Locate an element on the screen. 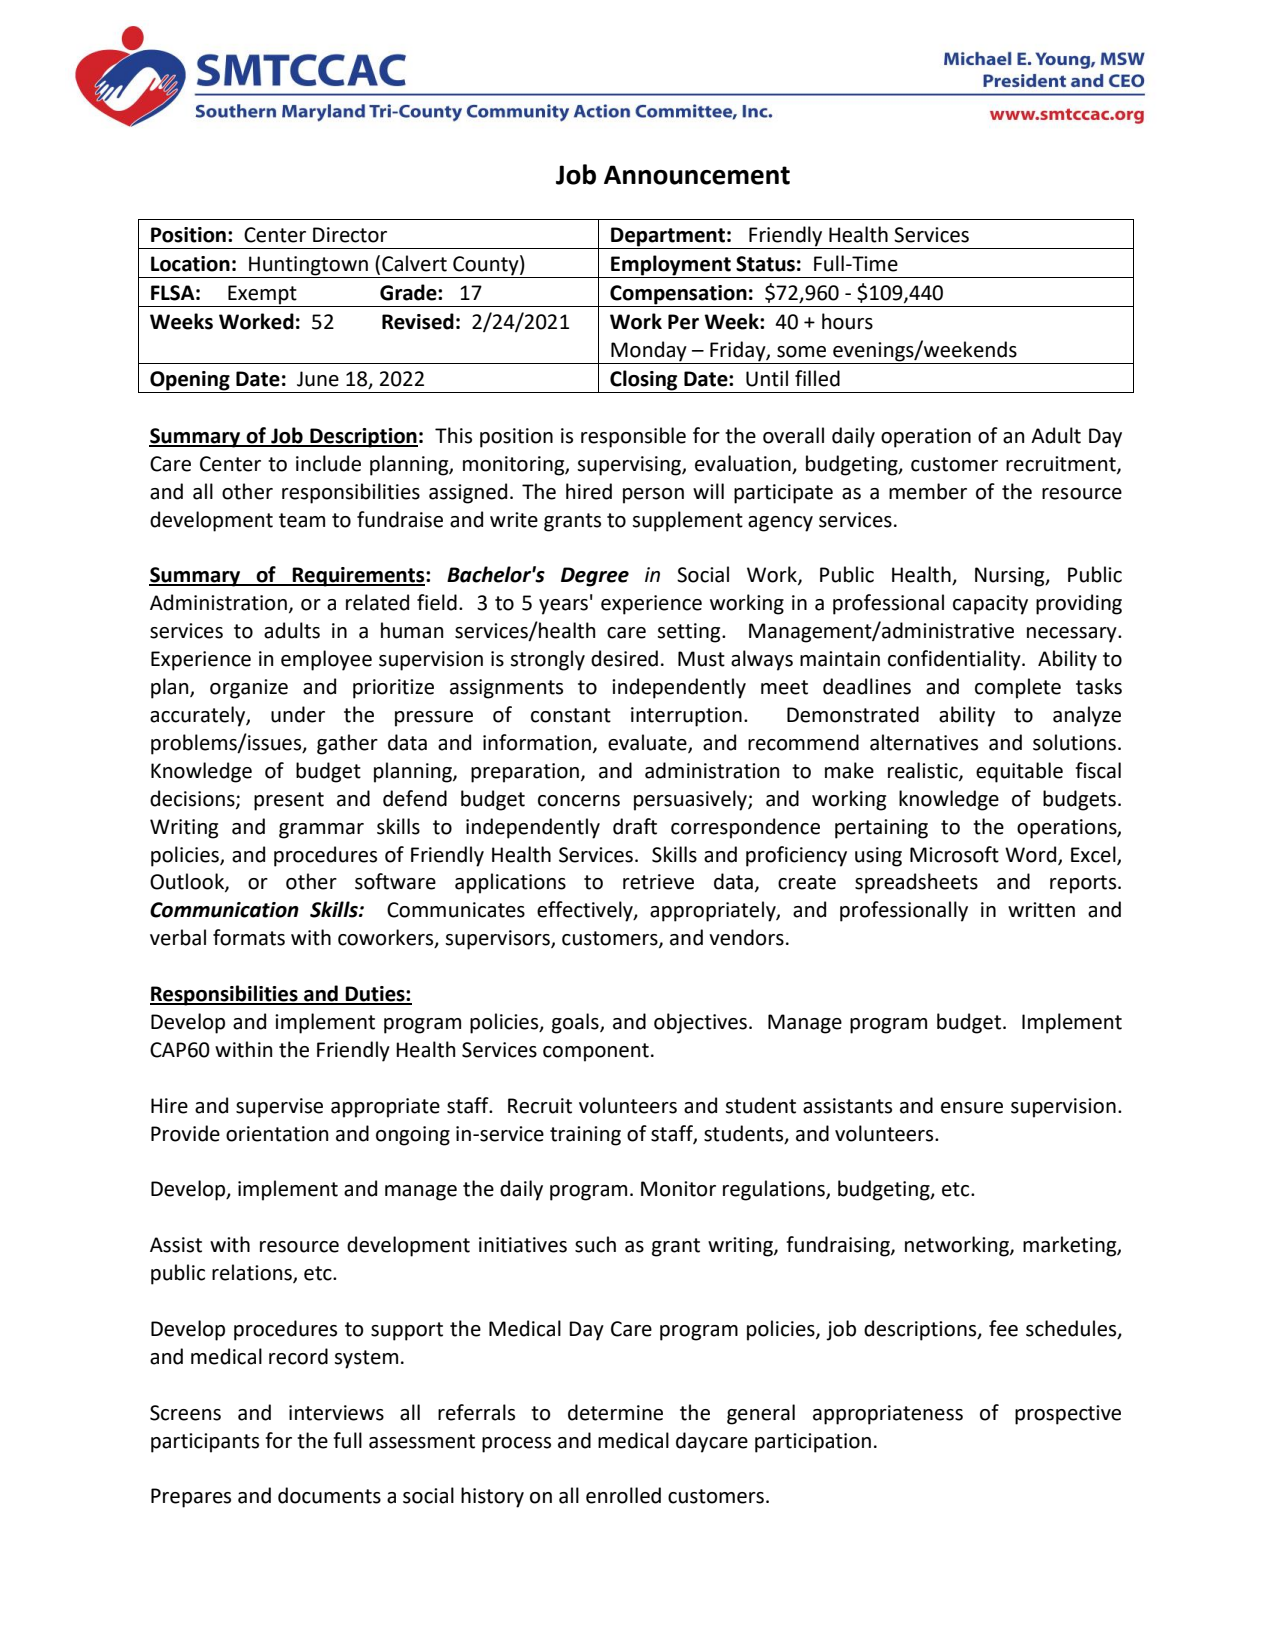  Nursing is located at coordinates (1011, 577).
